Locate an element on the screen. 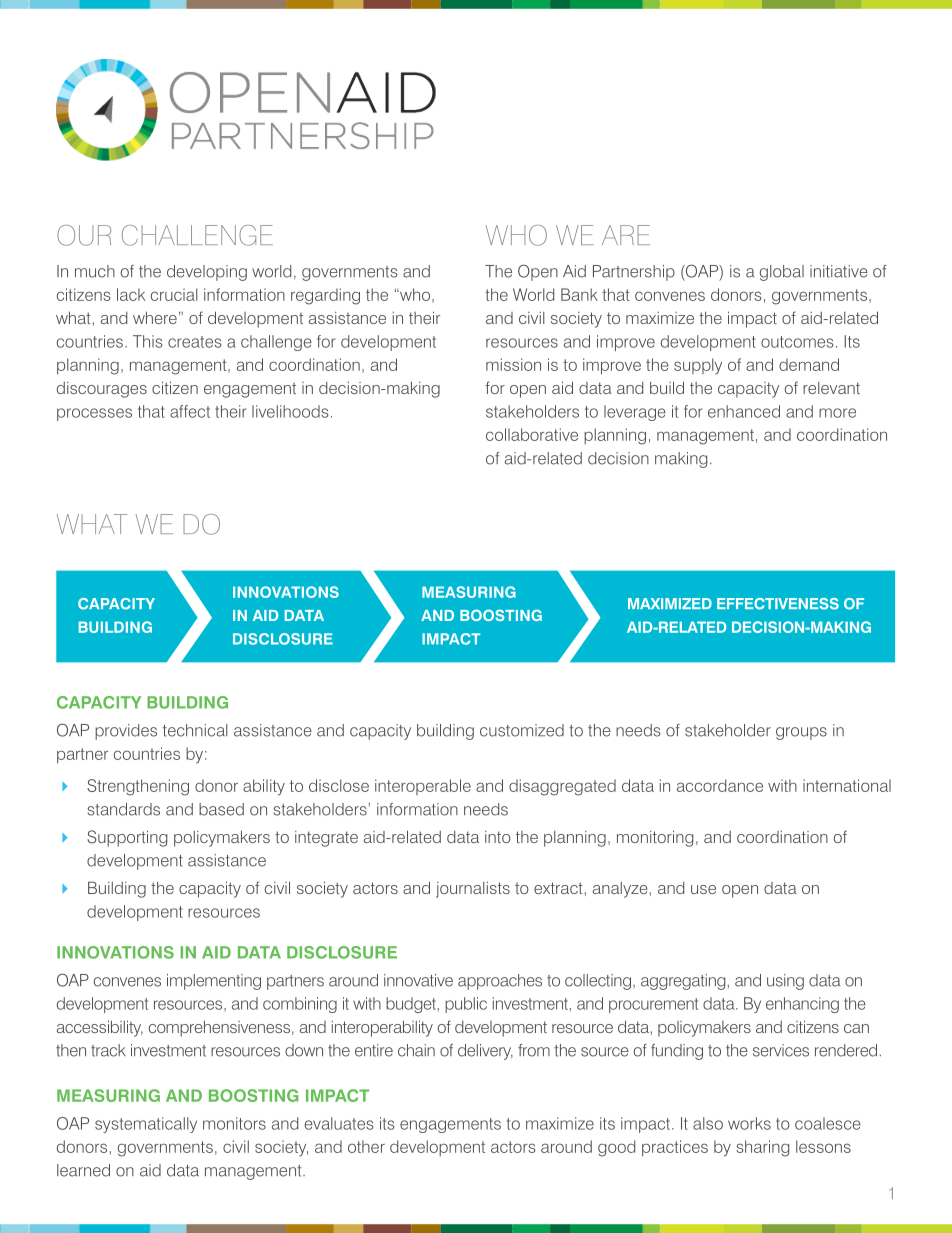 Image resolution: width=952 pixels, height=1233 pixels. implementing is located at coordinates (214, 982).
